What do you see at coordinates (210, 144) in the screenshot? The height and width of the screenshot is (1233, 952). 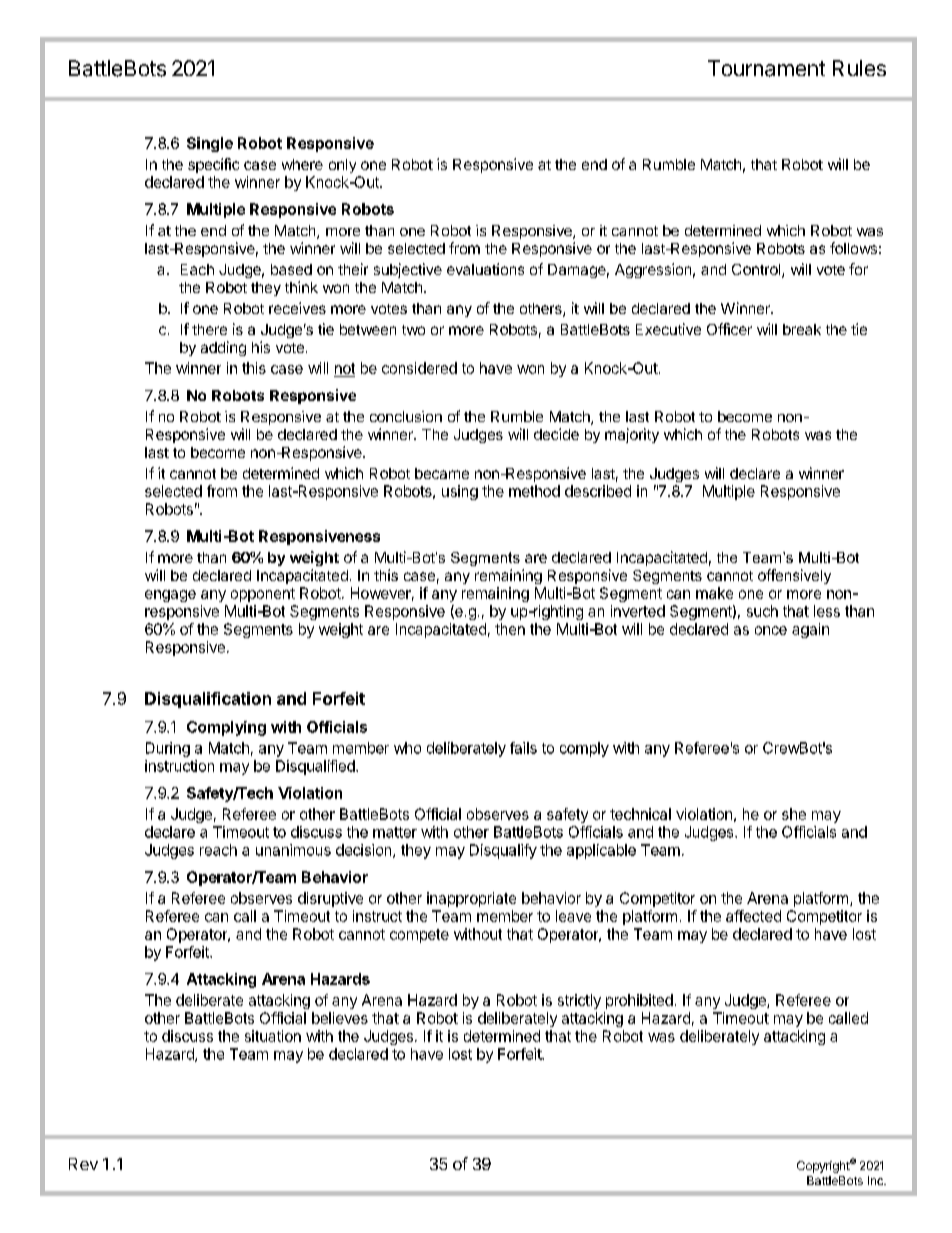 I see `Single` at bounding box center [210, 144].
